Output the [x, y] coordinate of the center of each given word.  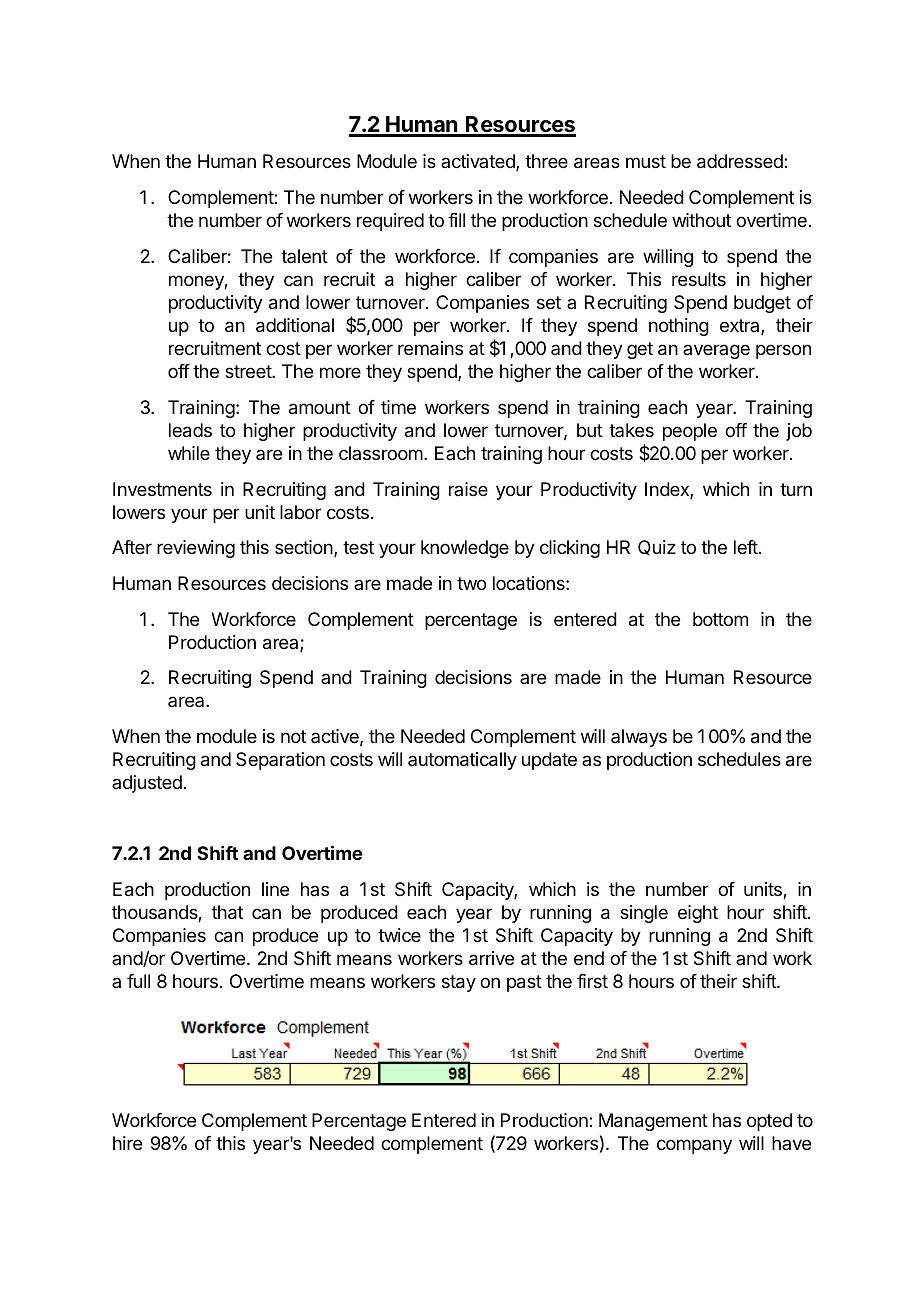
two [471, 583]
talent [304, 256]
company [694, 1146]
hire [127, 1143]
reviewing [196, 549]
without [701, 220]
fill [456, 220]
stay [459, 983]
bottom [720, 619]
